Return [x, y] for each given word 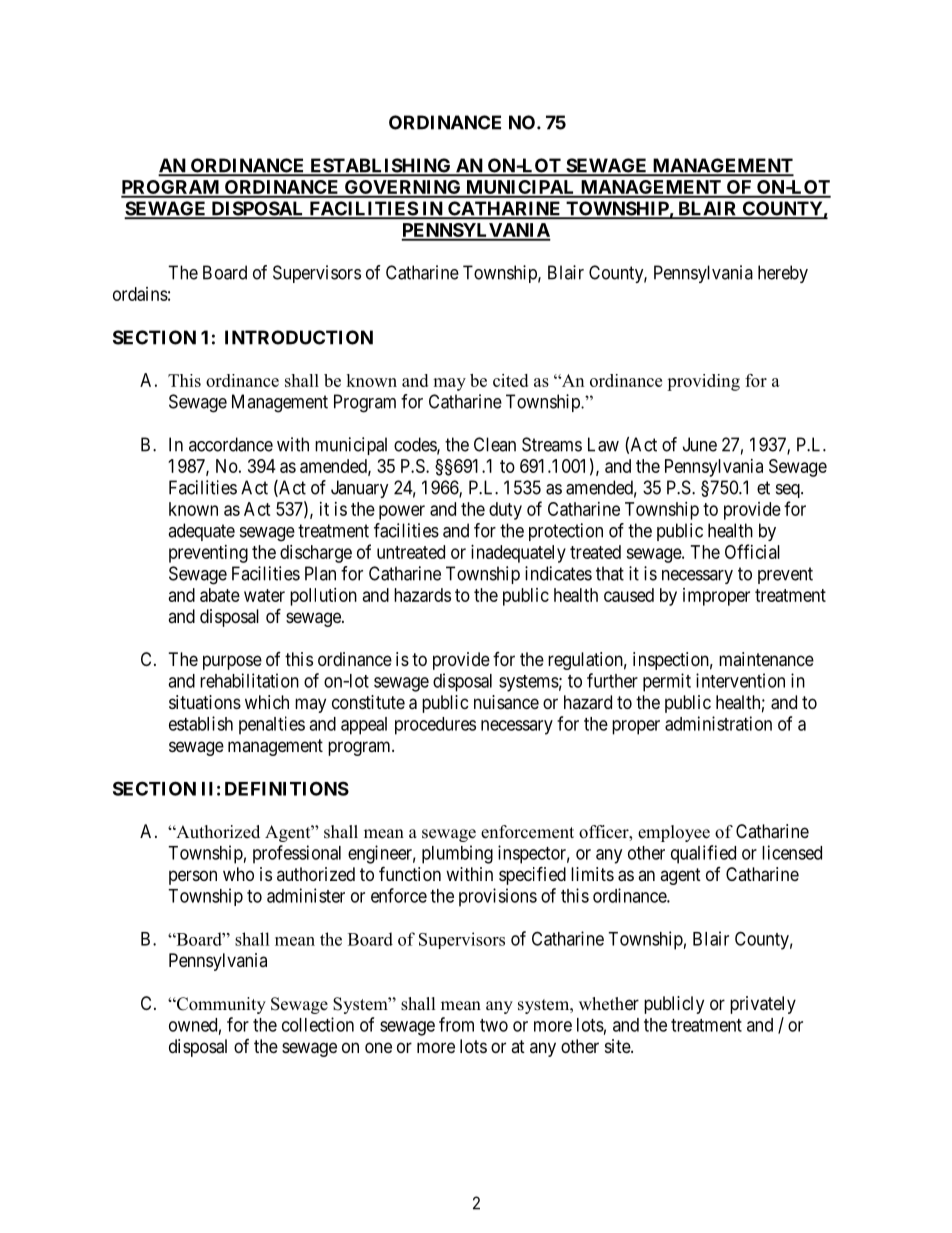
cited [510, 380]
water [264, 595]
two [494, 1025]
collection [318, 1024]
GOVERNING [402, 188]
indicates [558, 573]
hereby [783, 274]
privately [763, 1005]
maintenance [766, 659]
